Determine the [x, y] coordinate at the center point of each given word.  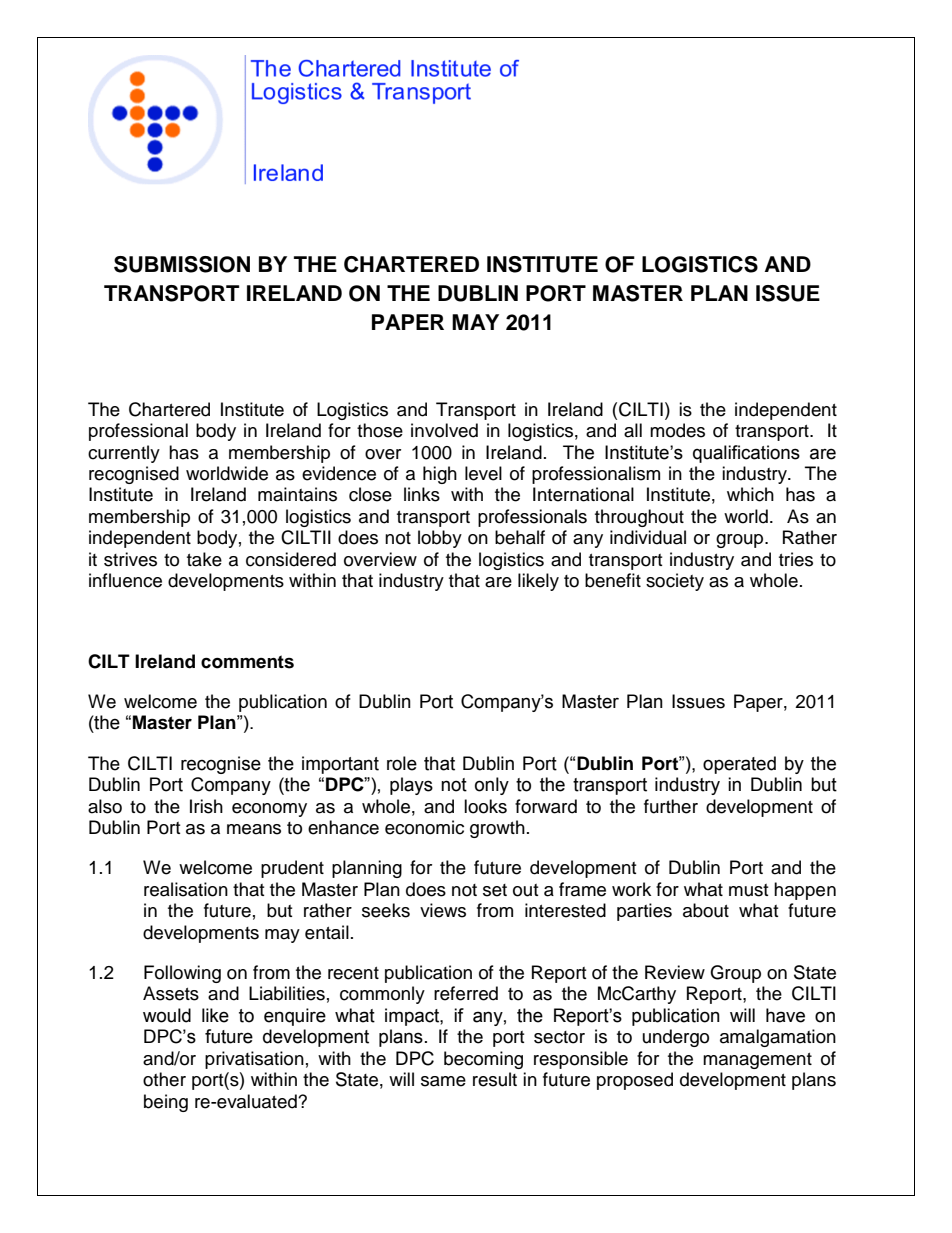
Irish [206, 806]
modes [677, 430]
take [204, 559]
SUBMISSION [182, 264]
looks [485, 806]
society [675, 582]
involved [444, 430]
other [164, 1079]
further [671, 806]
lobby [440, 539]
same [443, 1081]
